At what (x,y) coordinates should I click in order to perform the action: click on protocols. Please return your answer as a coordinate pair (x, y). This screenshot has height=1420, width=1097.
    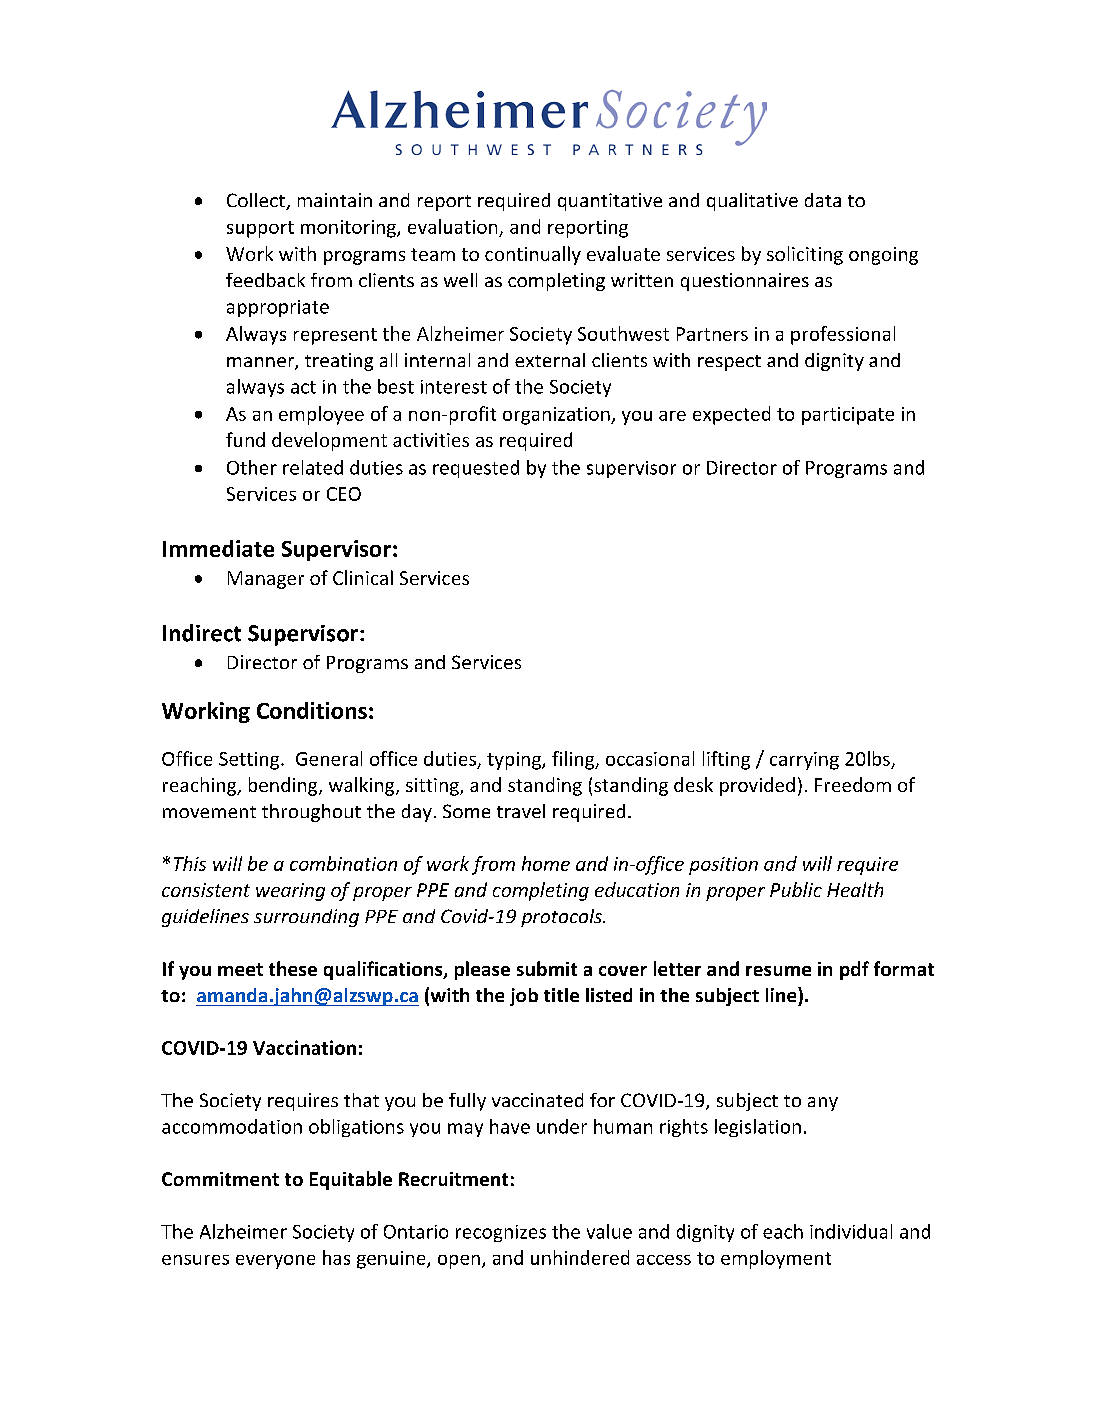
    Looking at the image, I should click on (562, 918).
